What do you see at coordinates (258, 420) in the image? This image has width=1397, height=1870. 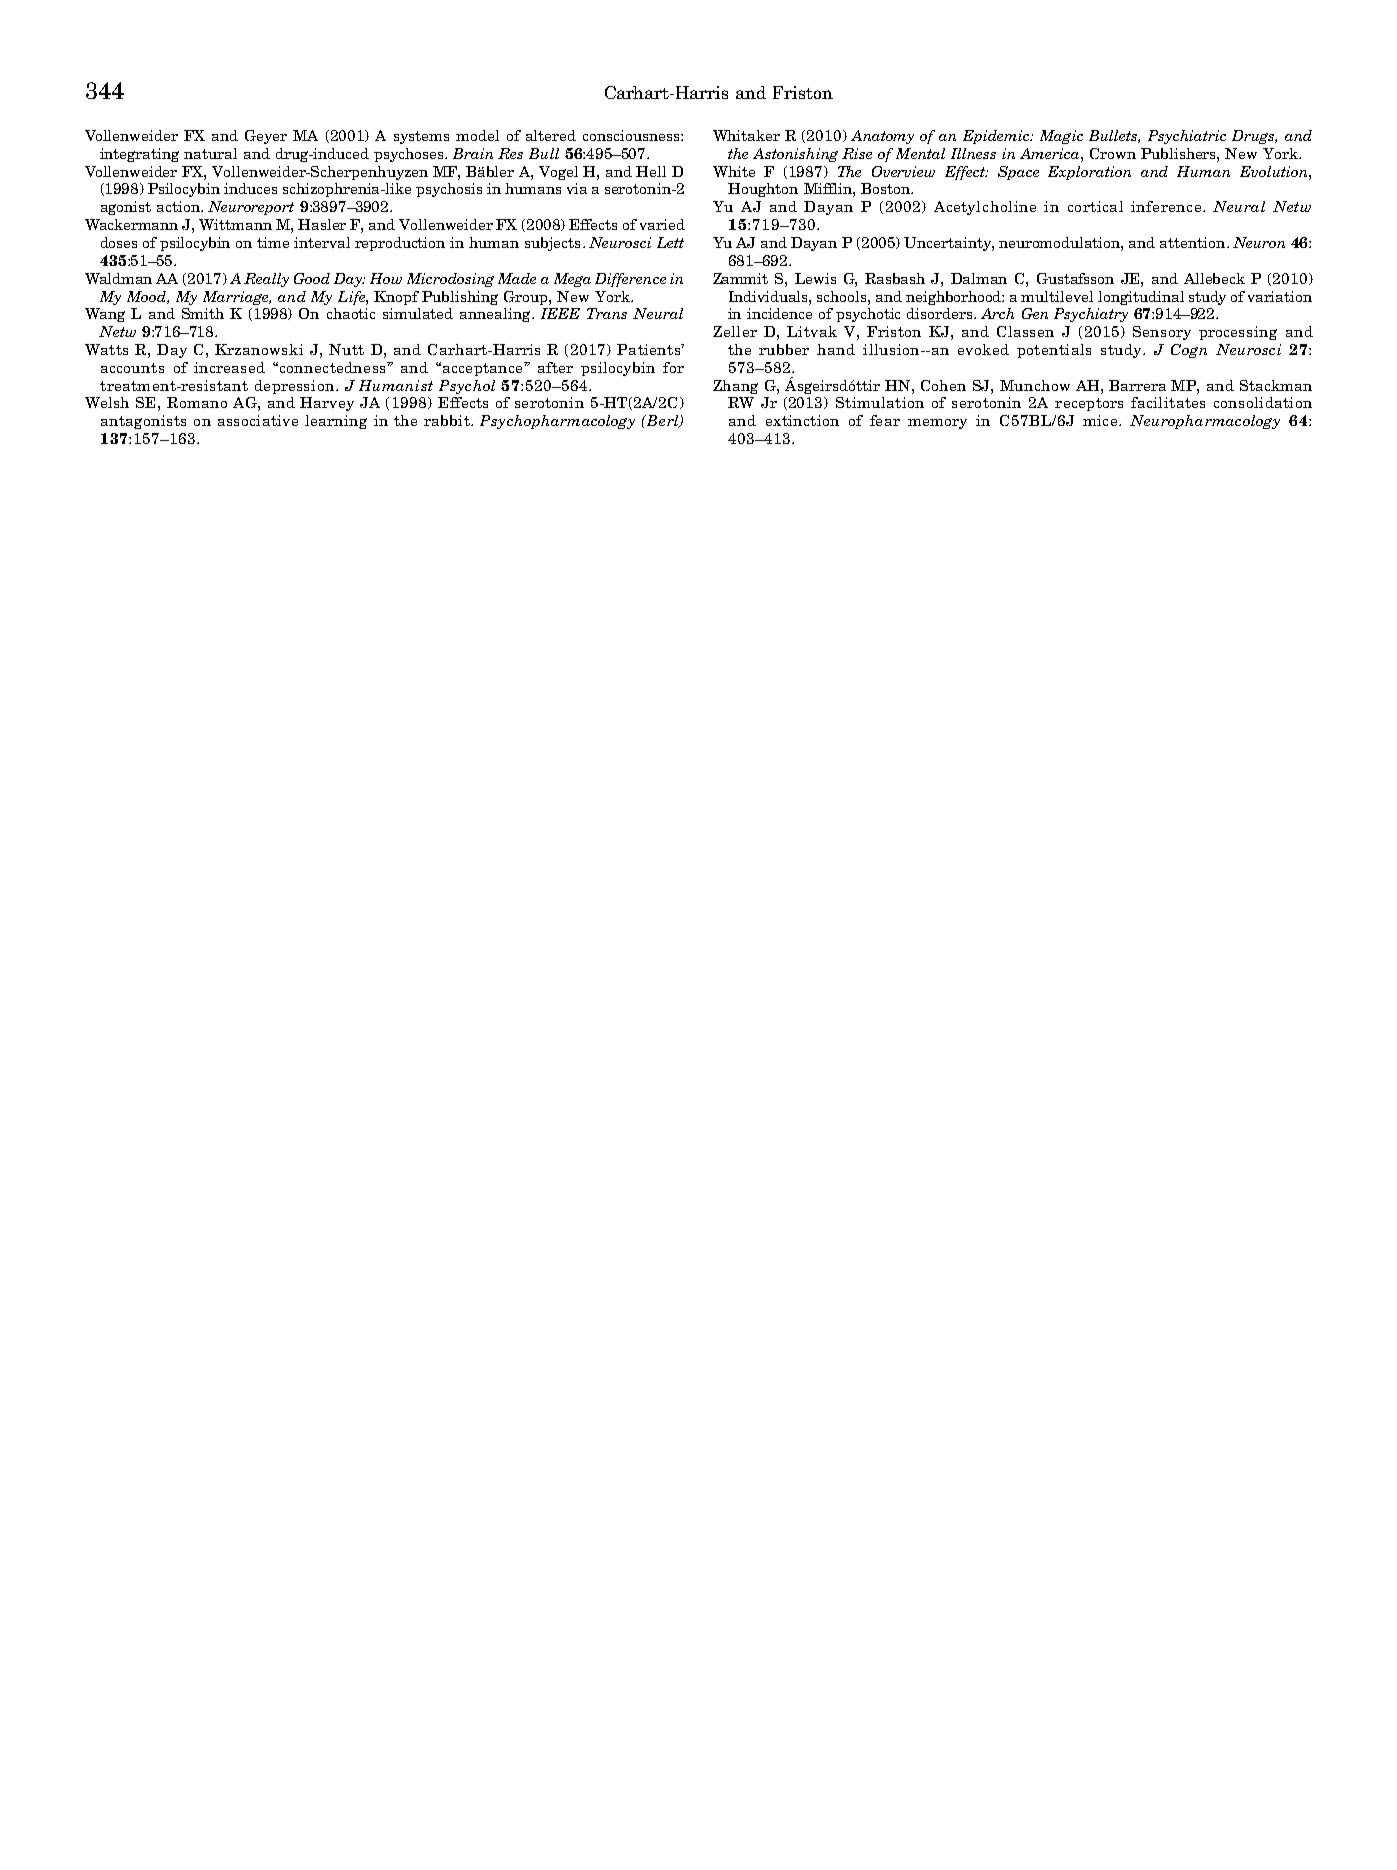 I see `associative` at bounding box center [258, 420].
